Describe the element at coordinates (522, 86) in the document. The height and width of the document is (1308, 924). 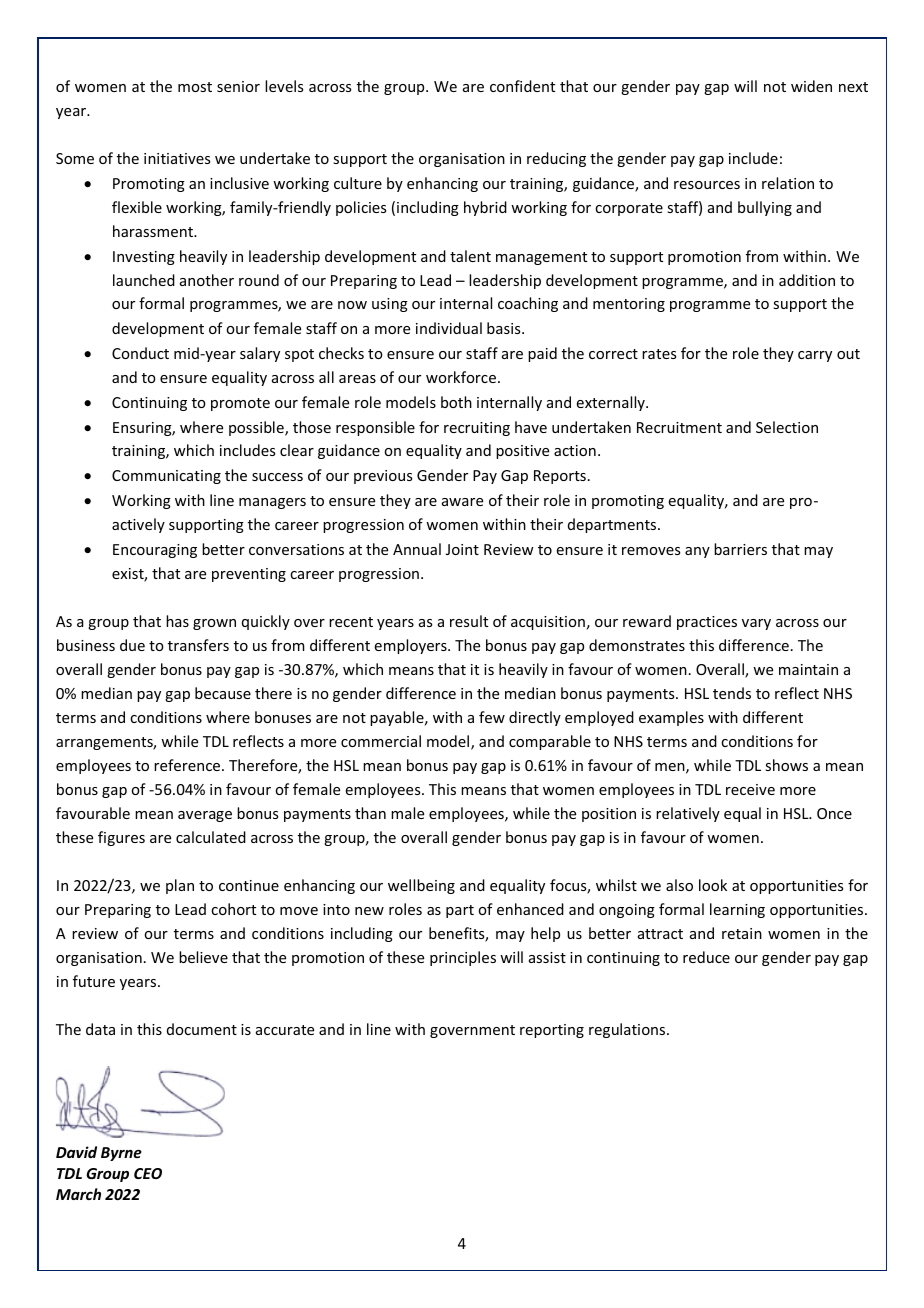
I see `confident` at that location.
